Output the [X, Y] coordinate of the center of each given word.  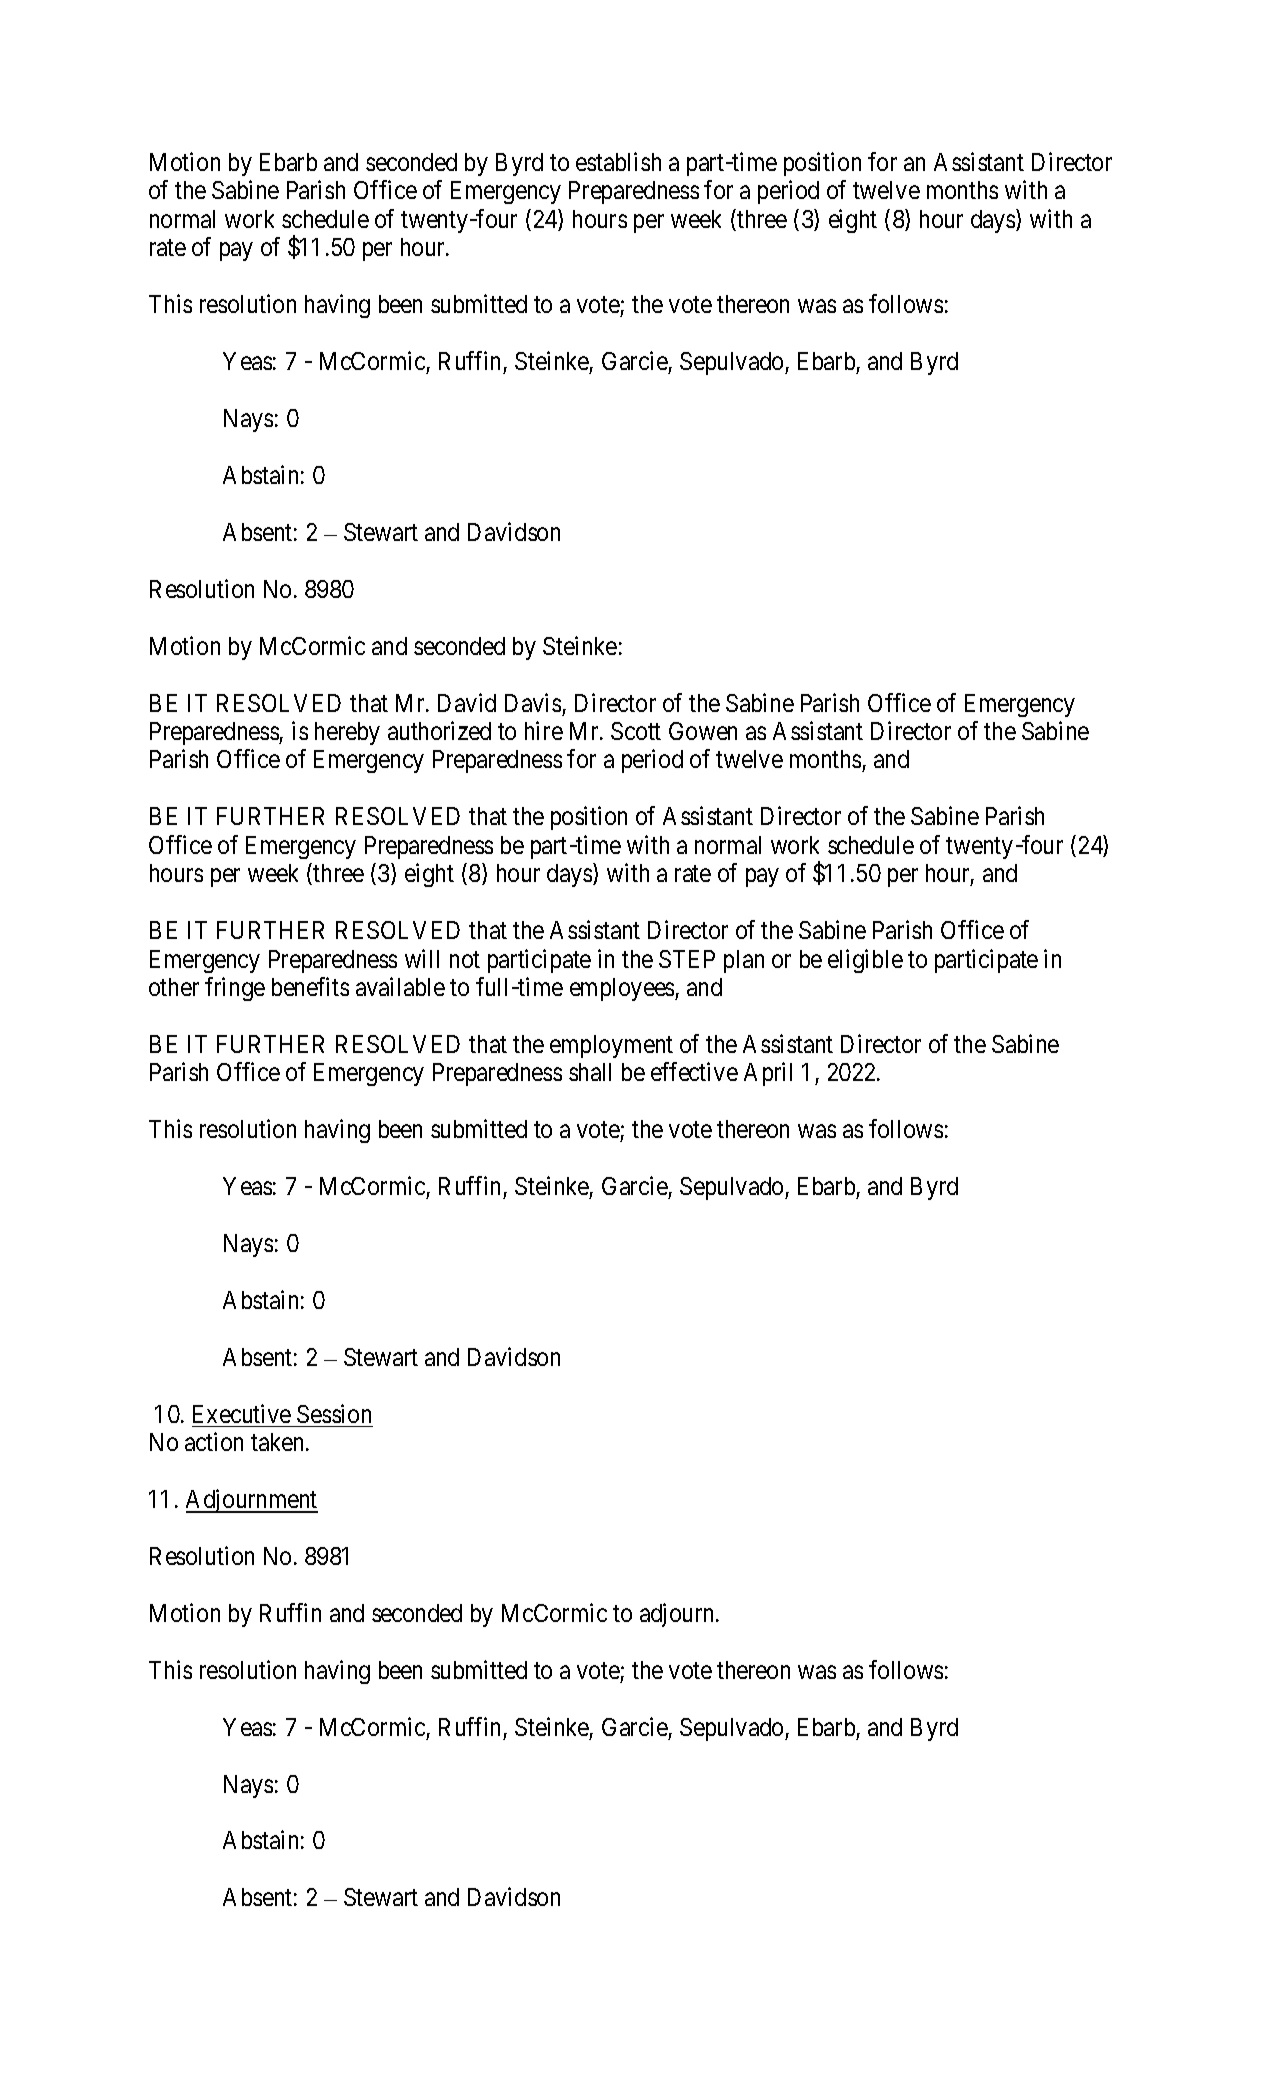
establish [618, 161]
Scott [636, 731]
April [768, 1074]
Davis [533, 702]
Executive [242, 1413]
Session [334, 1413]
